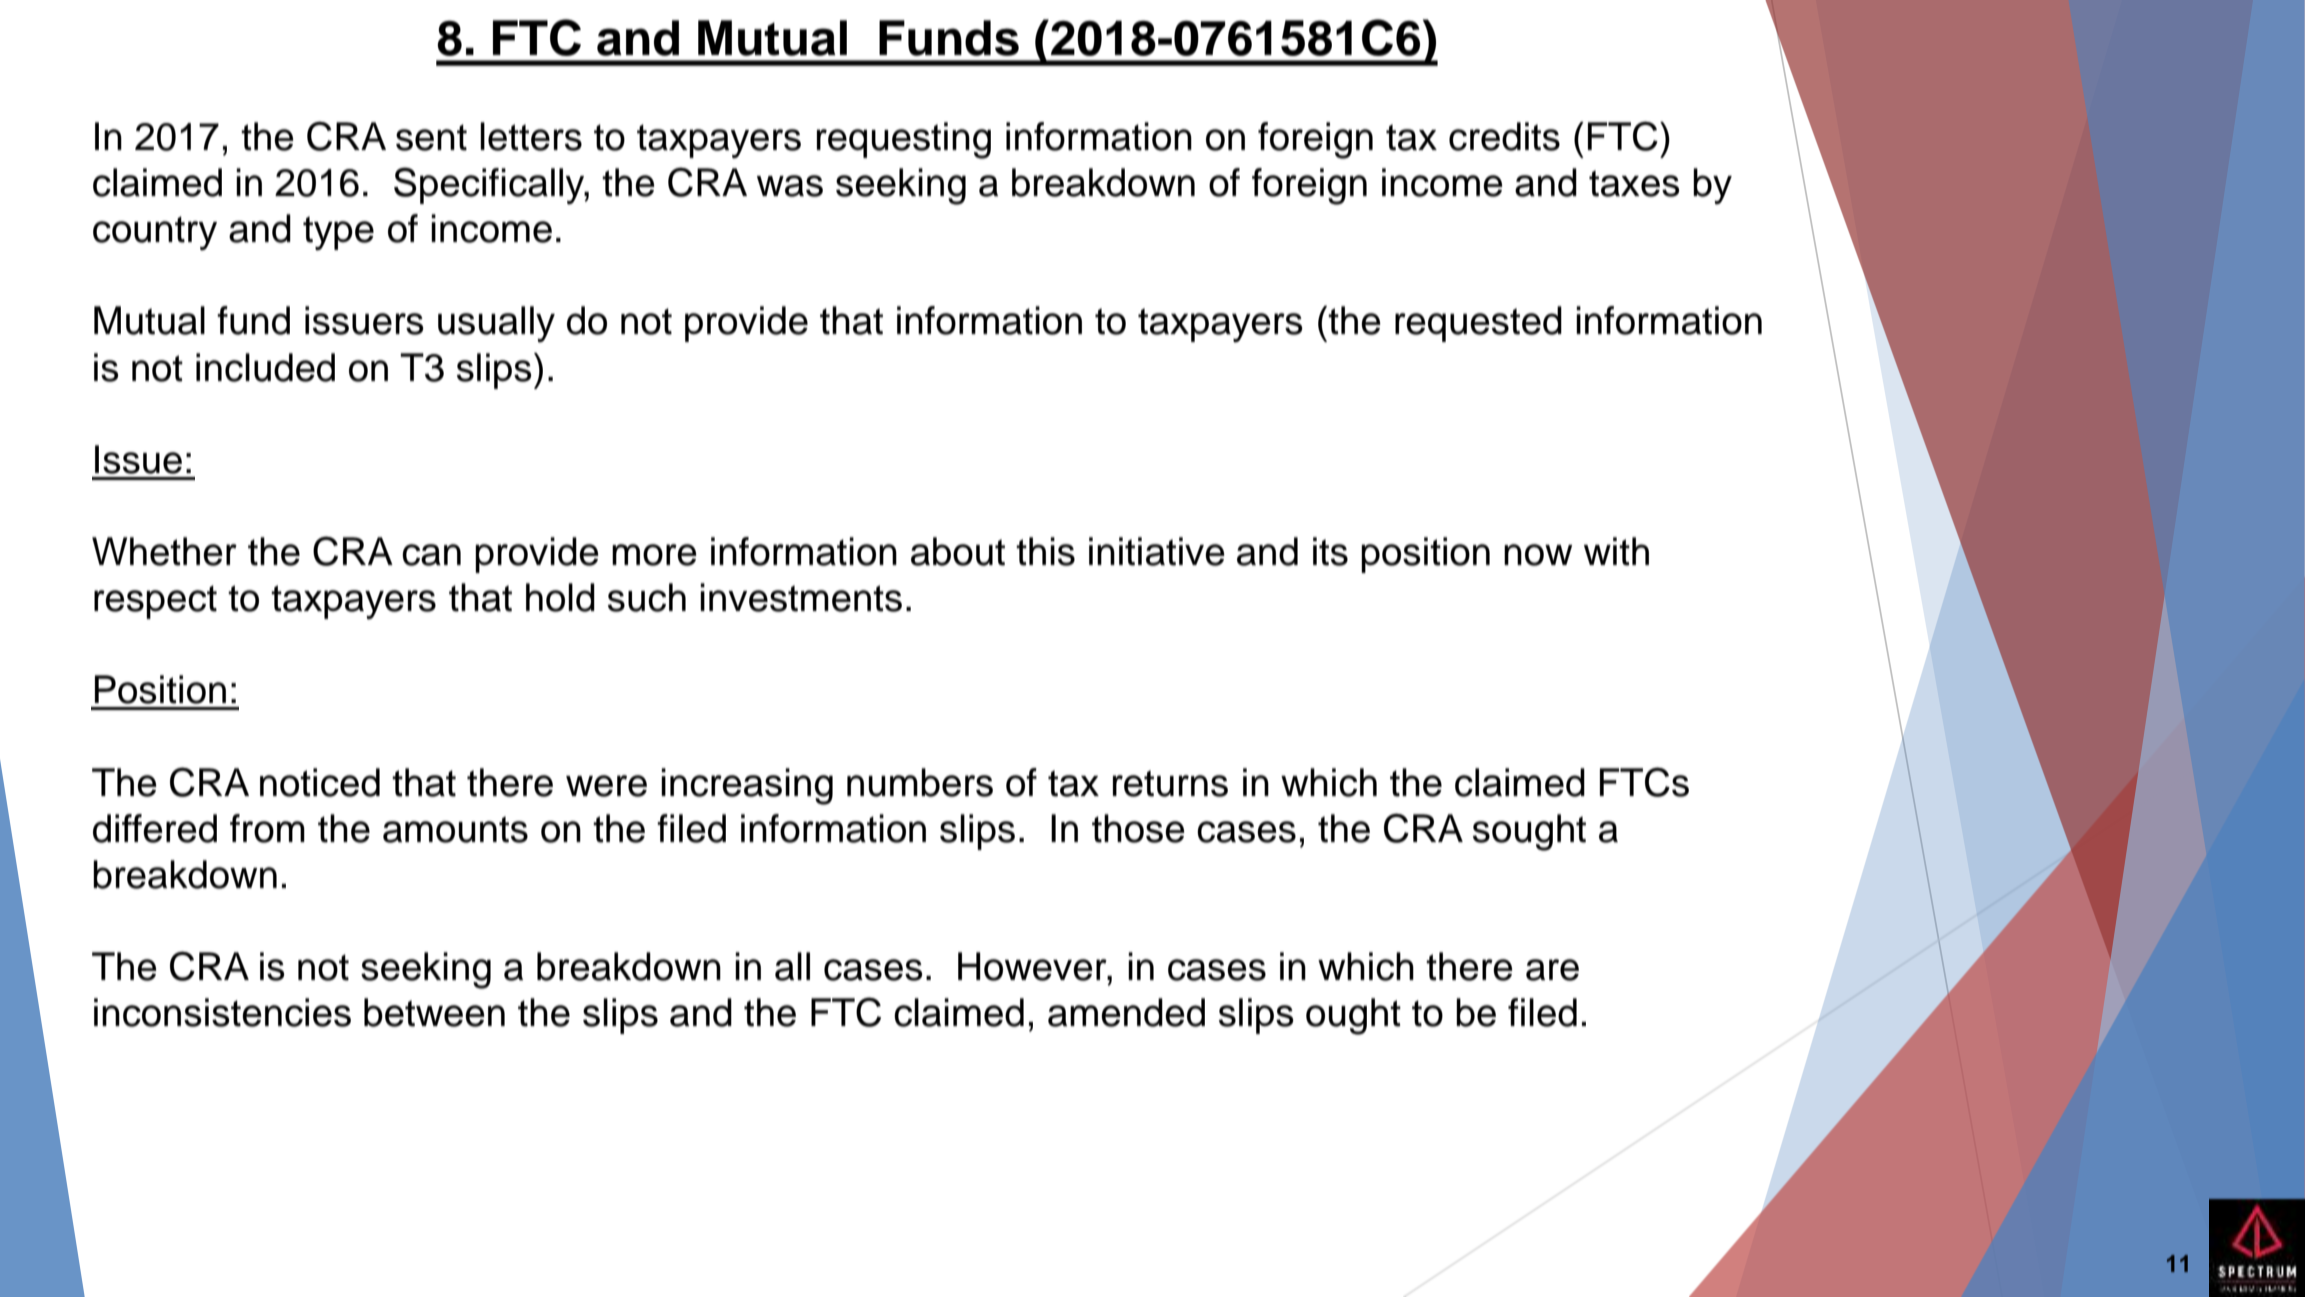  Describe the element at coordinates (431, 555) in the page. I see `can` at that location.
